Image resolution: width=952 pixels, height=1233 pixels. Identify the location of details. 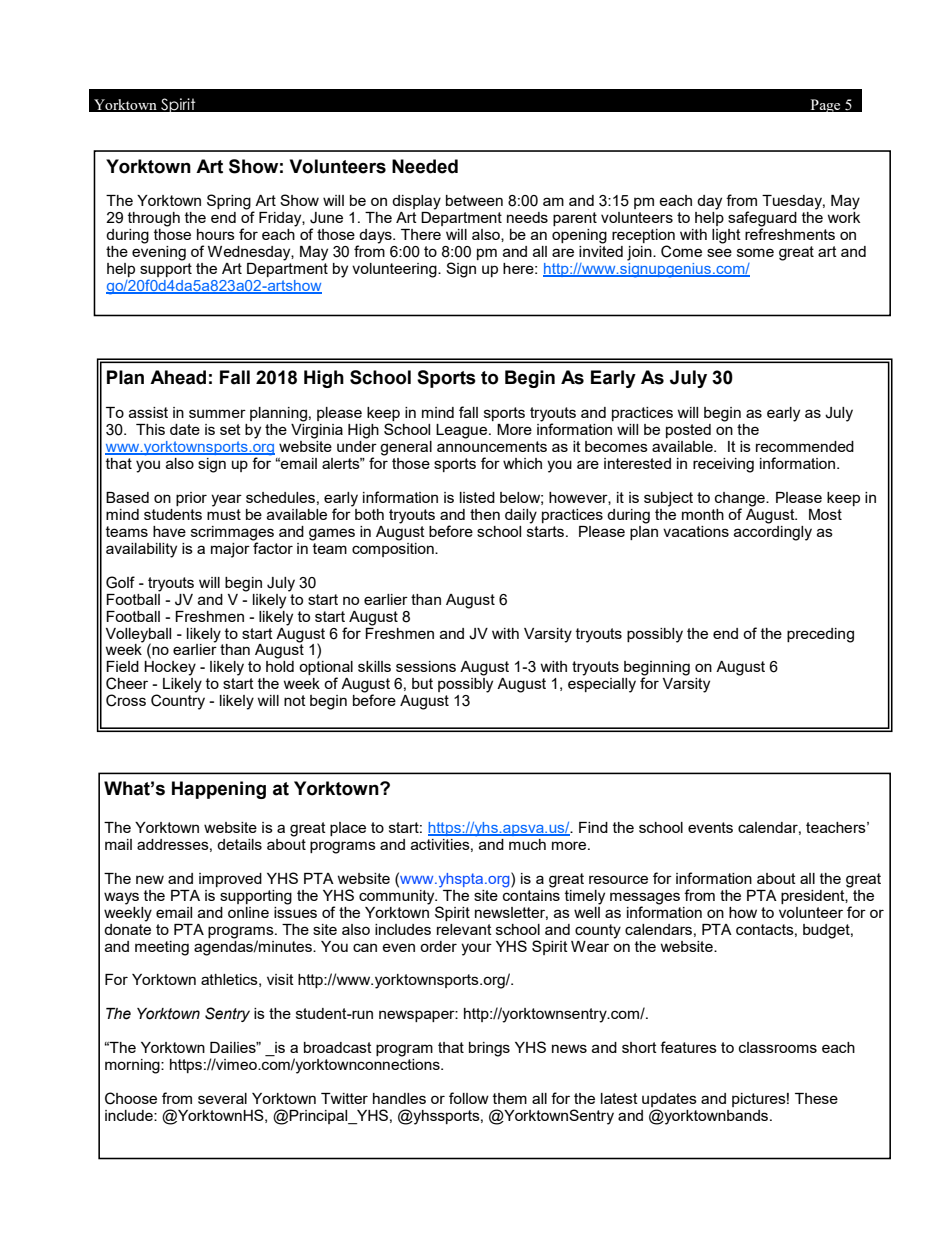
(239, 844).
